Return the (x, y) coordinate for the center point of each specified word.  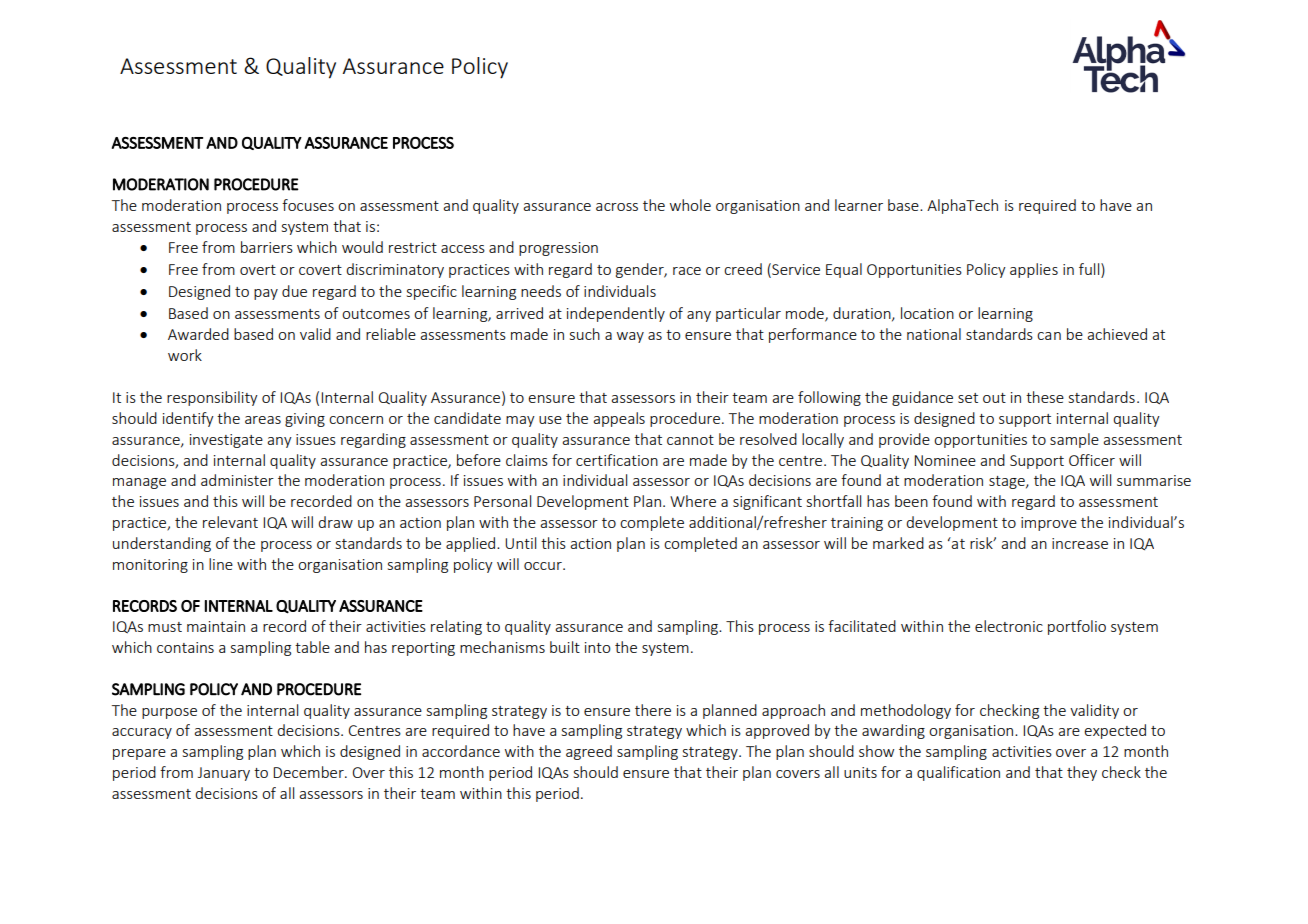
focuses (308, 205)
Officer (1092, 460)
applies (1034, 270)
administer (237, 480)
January (224, 774)
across (617, 207)
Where (693, 501)
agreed (589, 752)
